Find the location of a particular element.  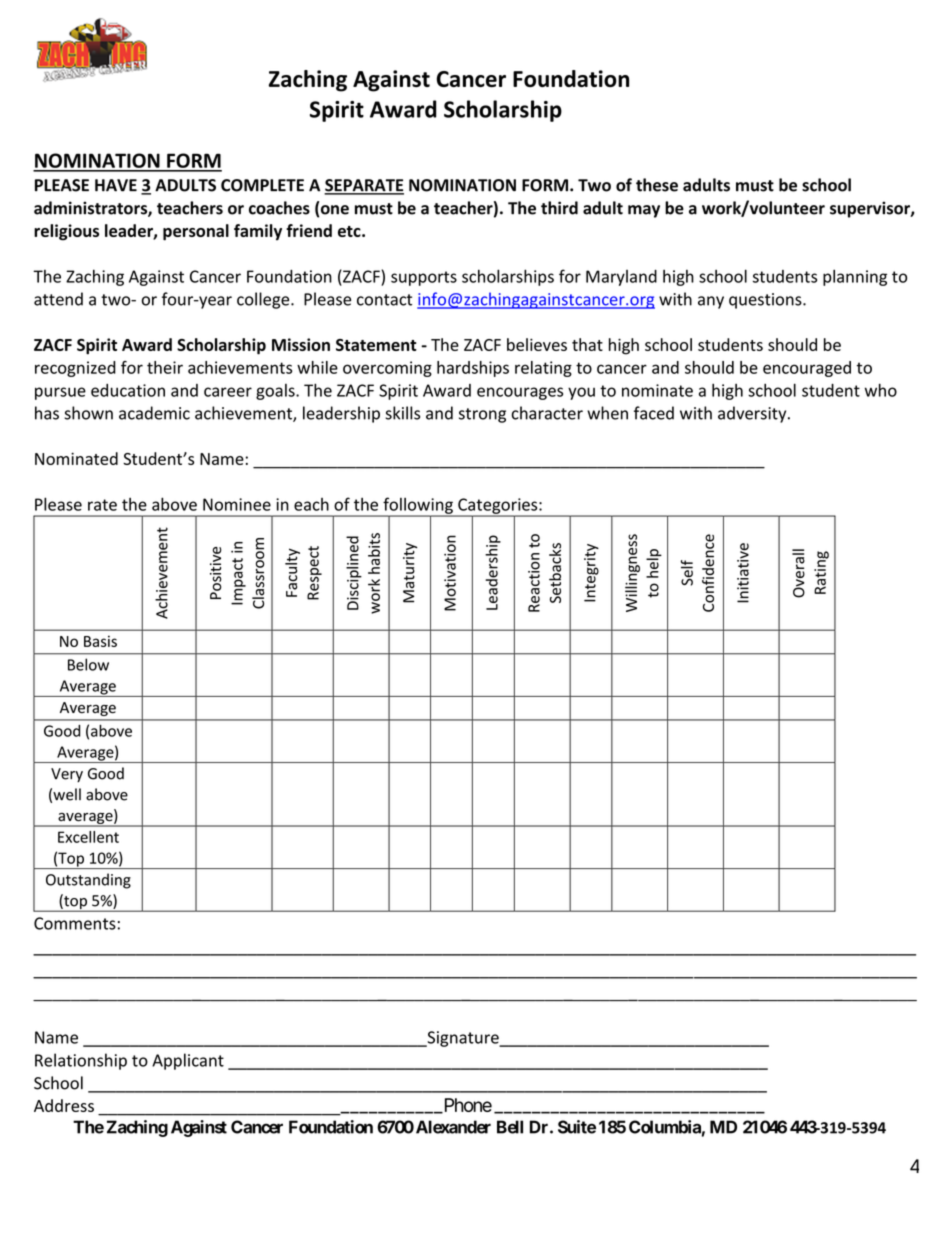

third is located at coordinates (559, 208).
